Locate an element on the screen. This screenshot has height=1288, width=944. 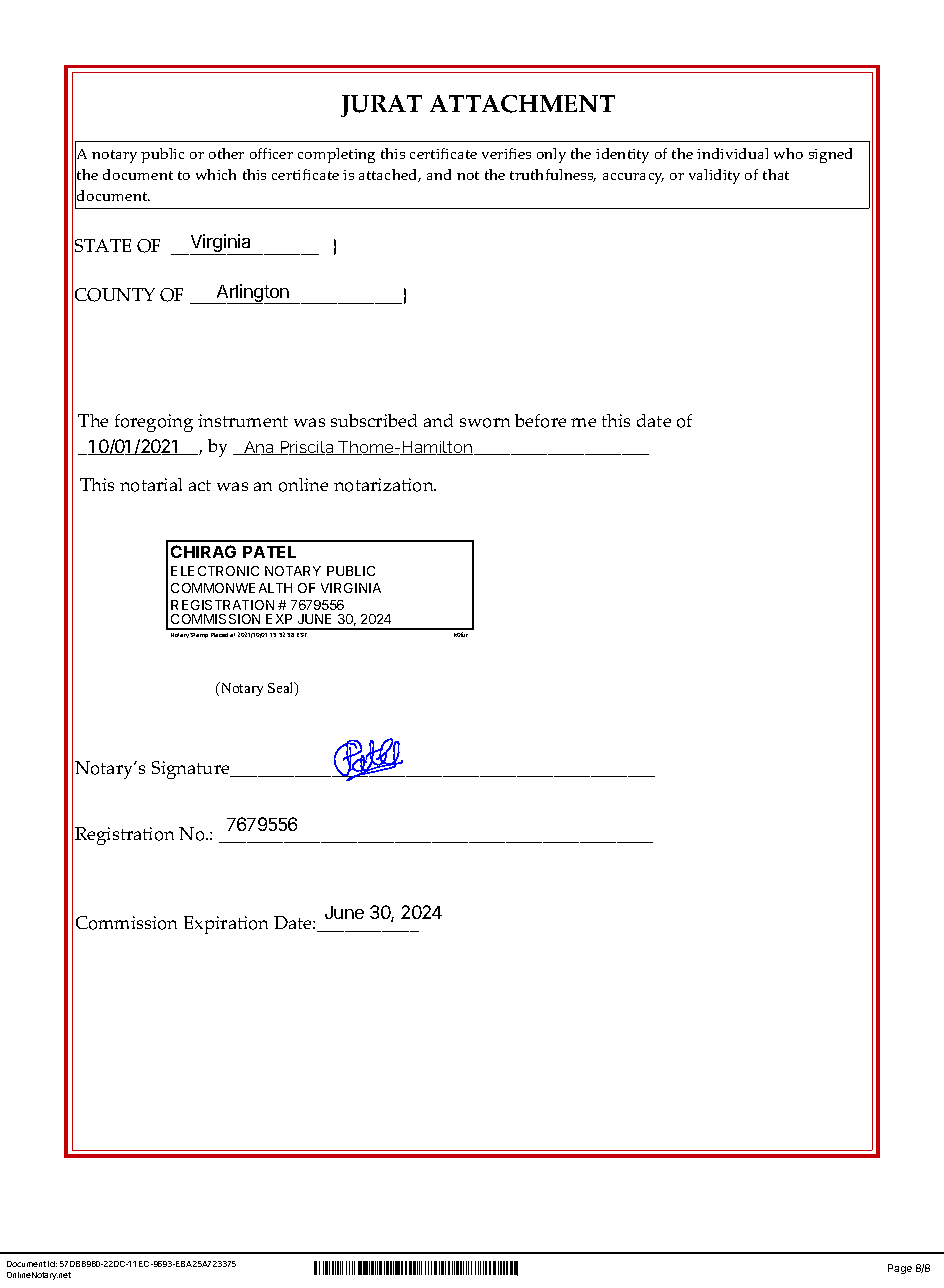
Stamp is located at coordinates (199, 635).
